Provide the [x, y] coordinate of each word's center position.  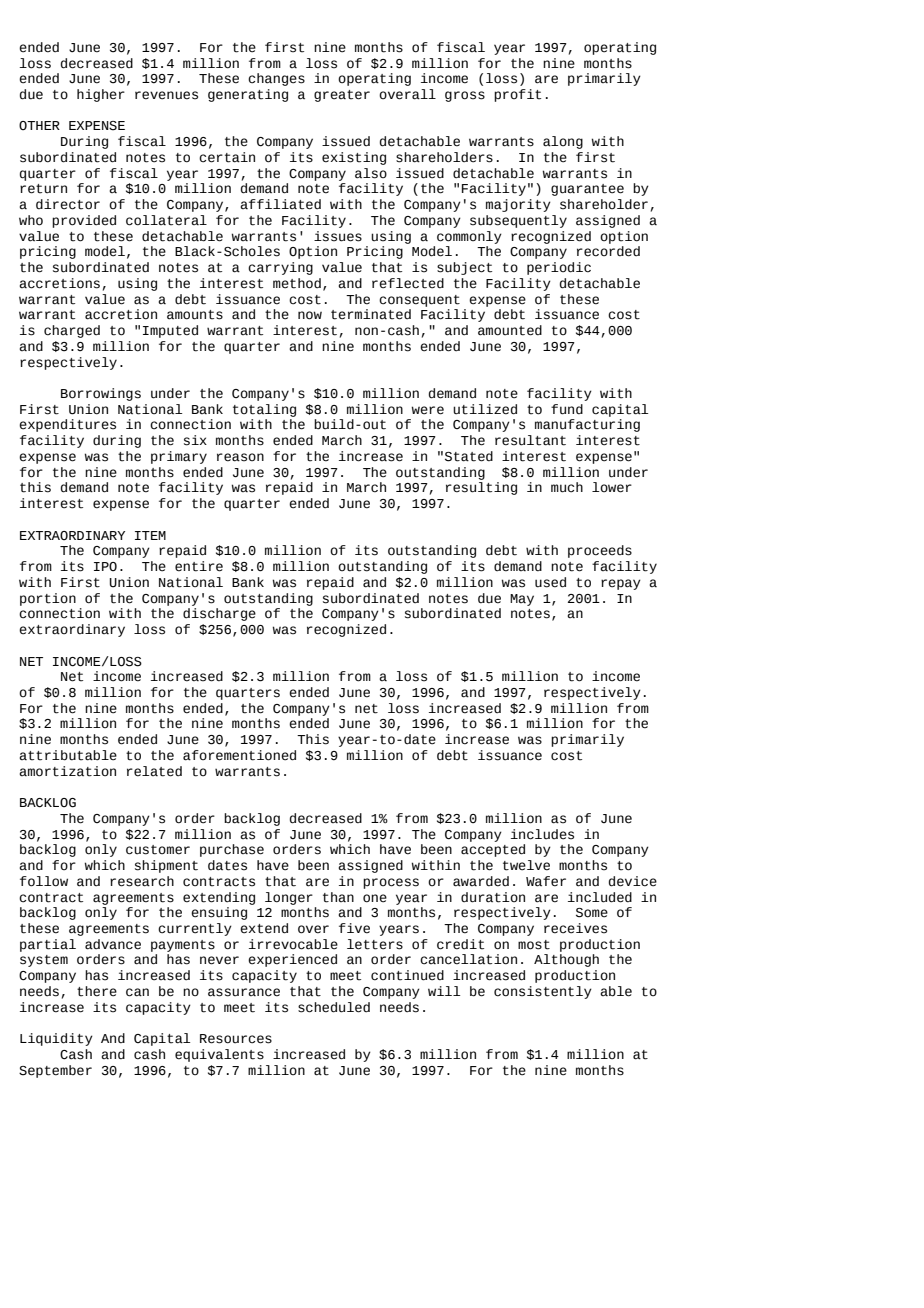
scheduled [334, 1007]
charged [72, 331]
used [550, 582]
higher [101, 95]
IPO [105, 566]
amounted [510, 330]
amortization [67, 771]
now [310, 315]
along [563, 142]
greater [342, 96]
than [338, 897]
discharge [219, 614]
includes [542, 834]
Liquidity [56, 1039]
